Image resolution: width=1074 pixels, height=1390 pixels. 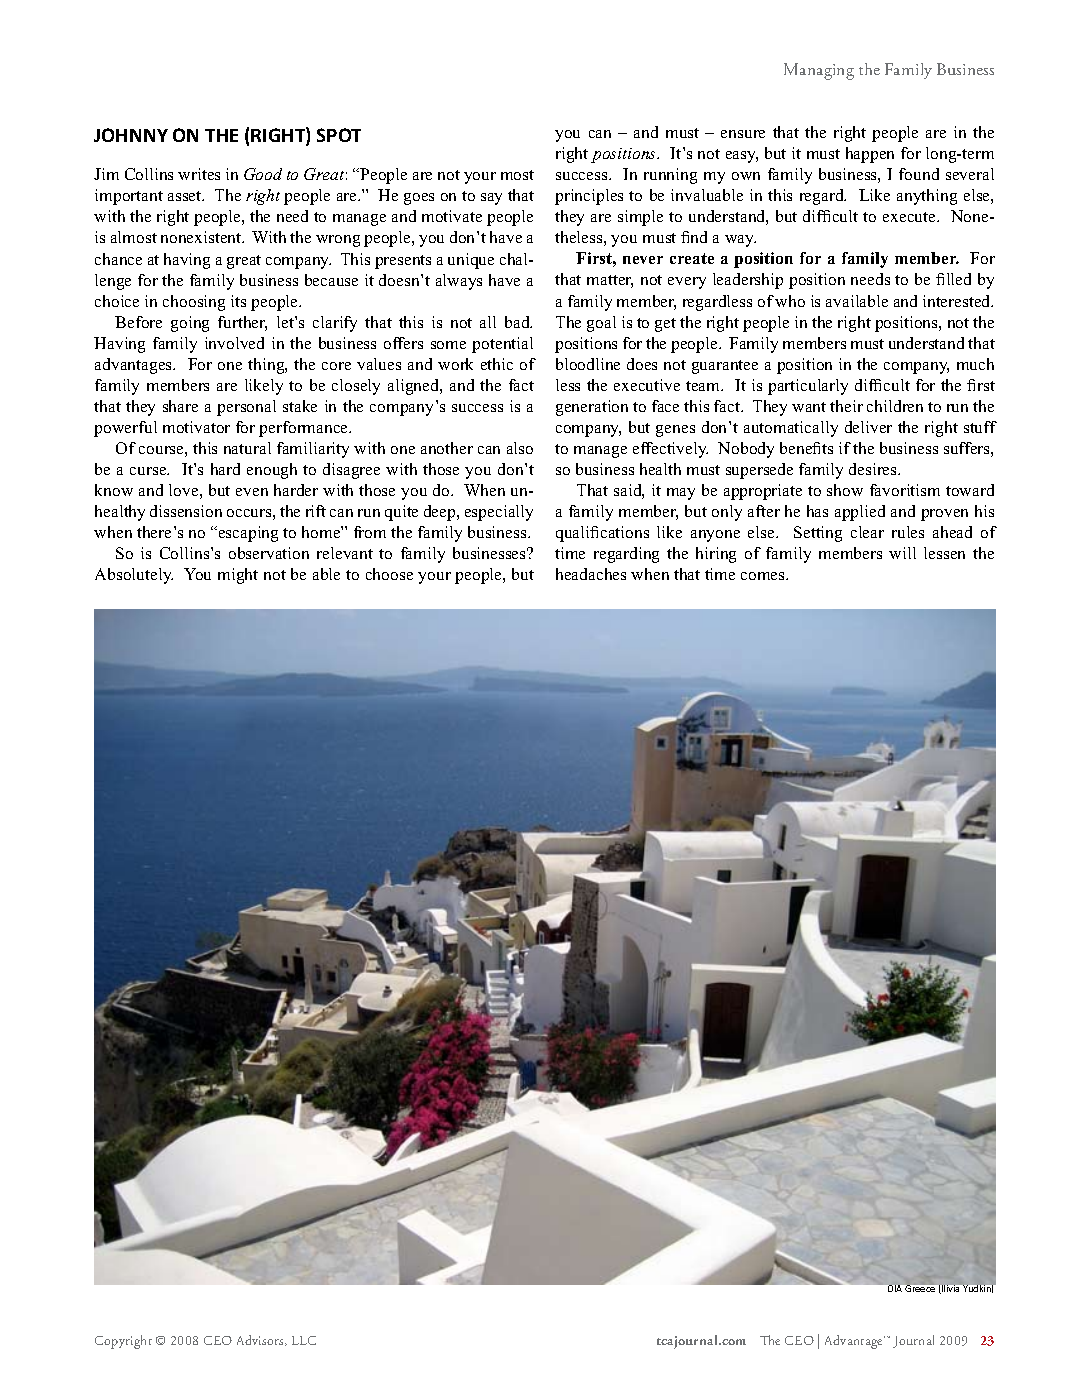 What do you see at coordinates (589, 197) in the screenshot?
I see `principles` at bounding box center [589, 197].
